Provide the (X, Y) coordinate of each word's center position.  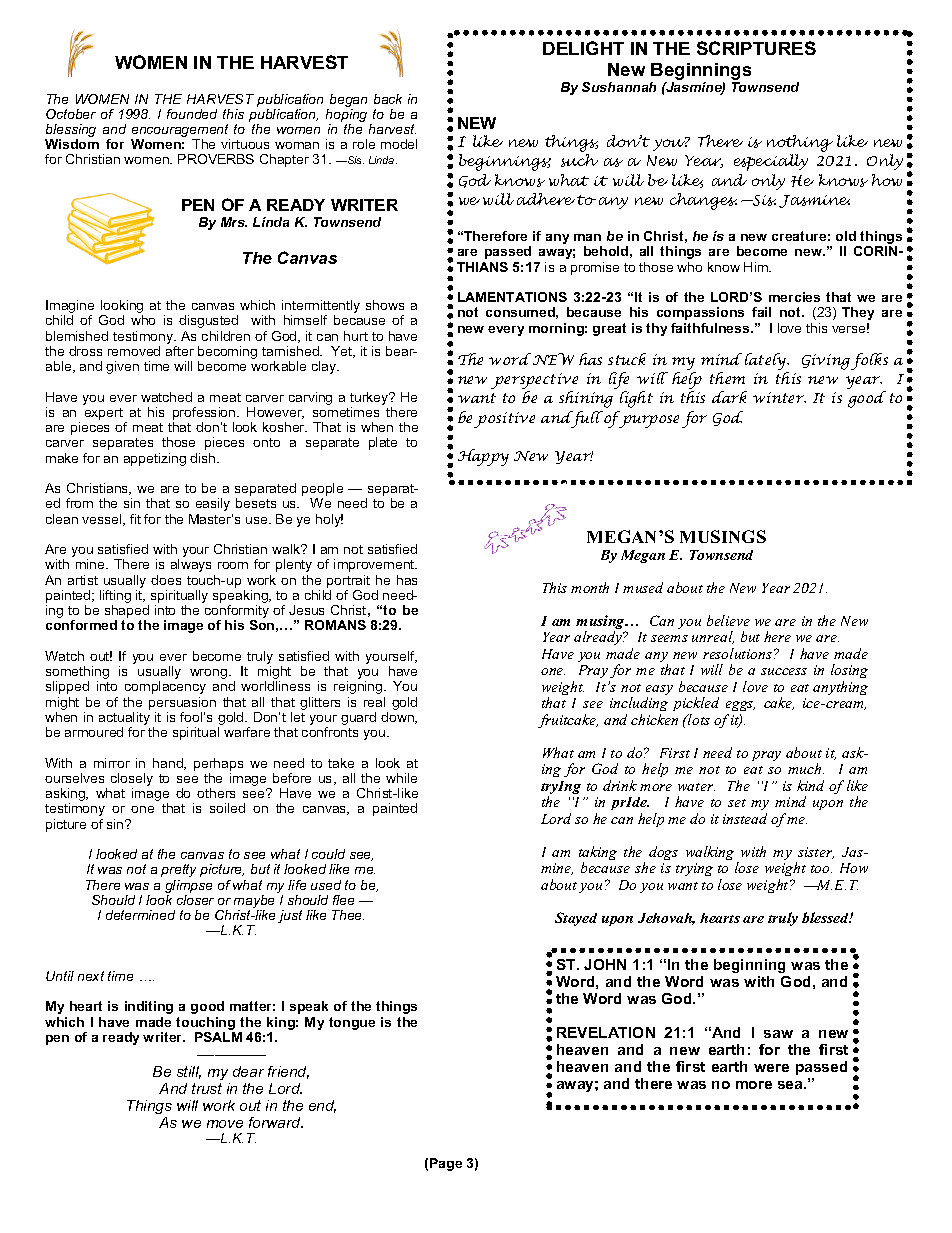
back (388, 99)
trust (207, 1088)
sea (791, 1085)
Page (446, 1164)
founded (192, 114)
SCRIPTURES (756, 48)
